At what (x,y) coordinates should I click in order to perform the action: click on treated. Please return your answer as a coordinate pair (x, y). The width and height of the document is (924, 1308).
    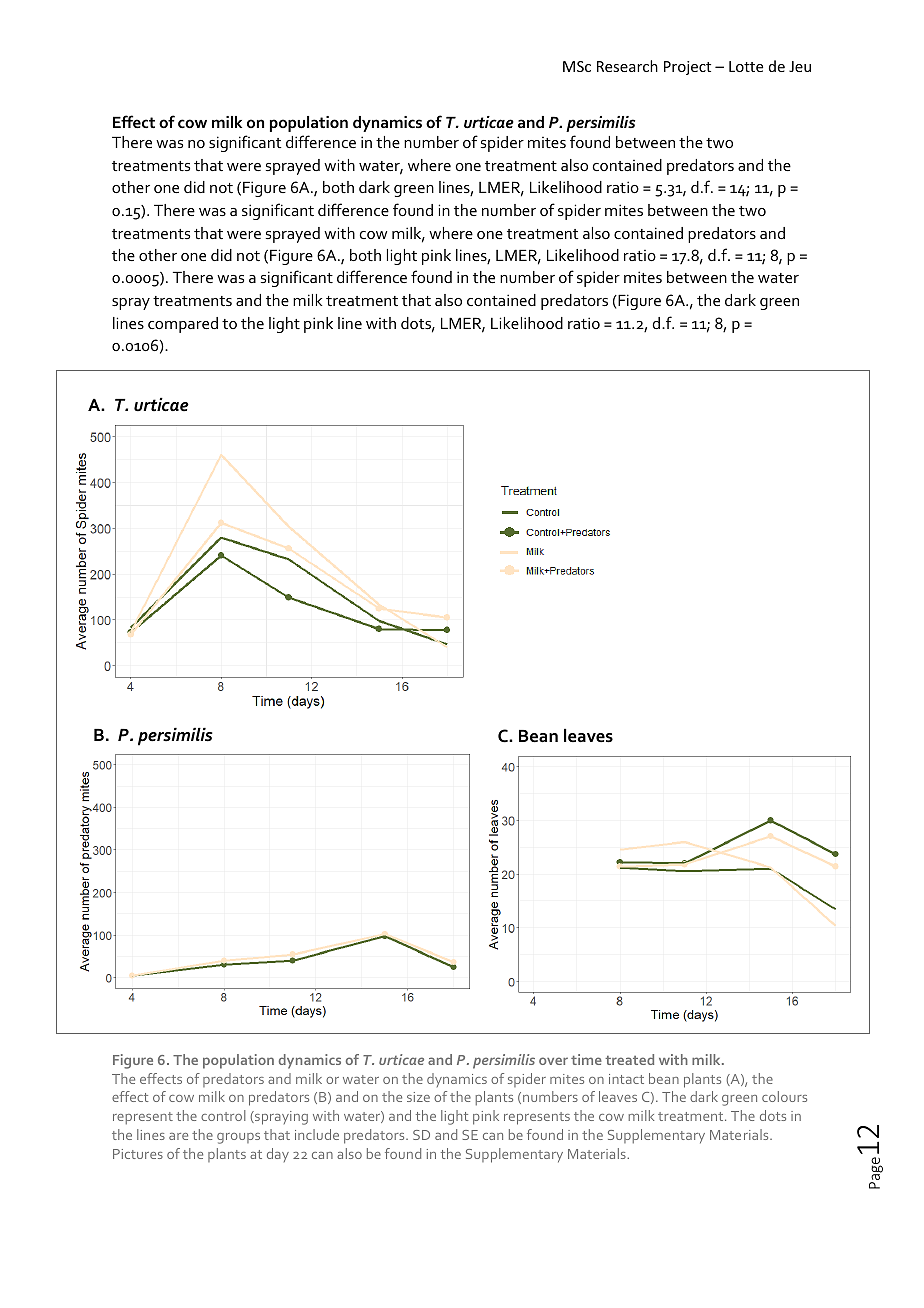
    Looking at the image, I should click on (629, 1059).
